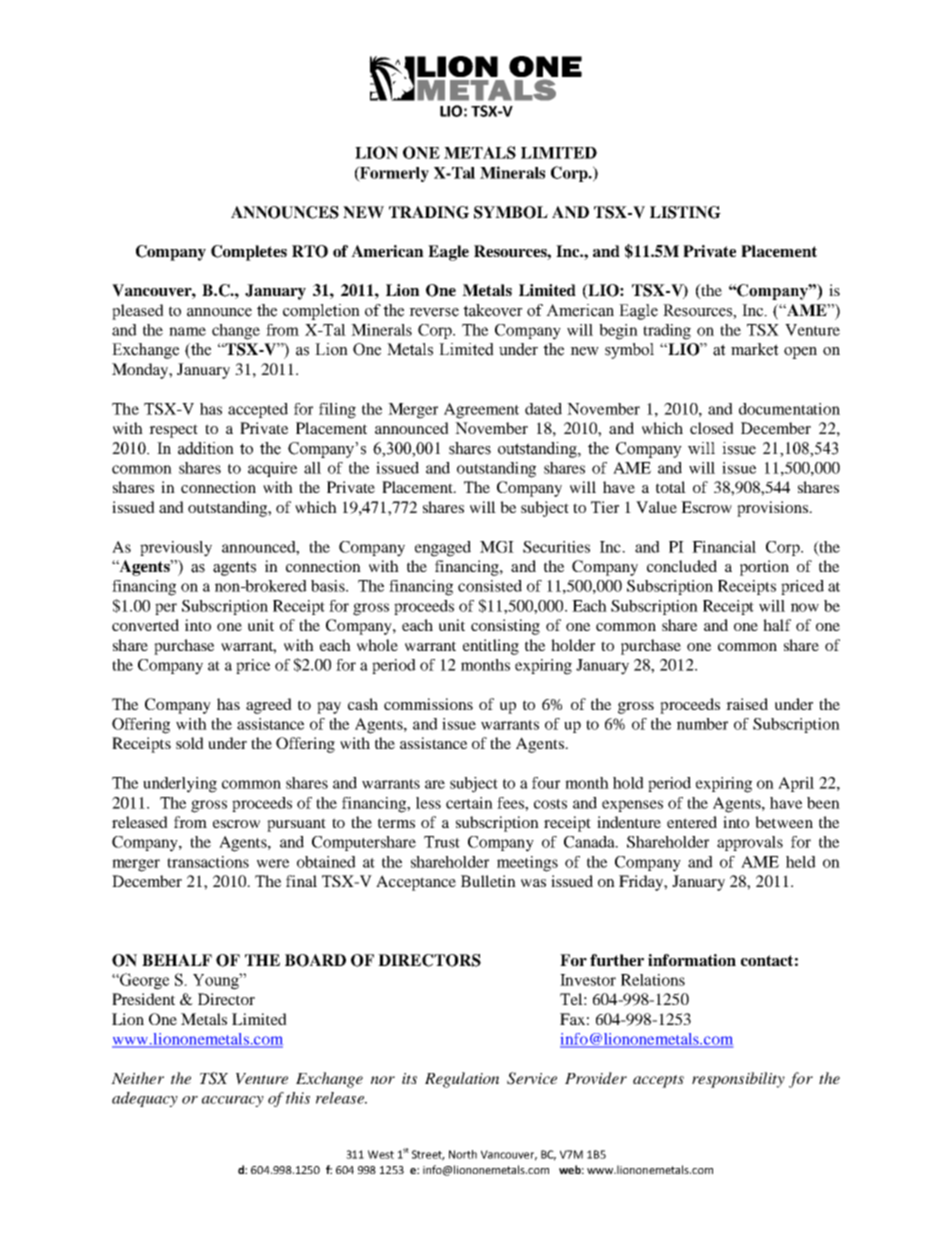 The width and height of the document is (952, 1233). I want to click on LISTING, so click(685, 212).
